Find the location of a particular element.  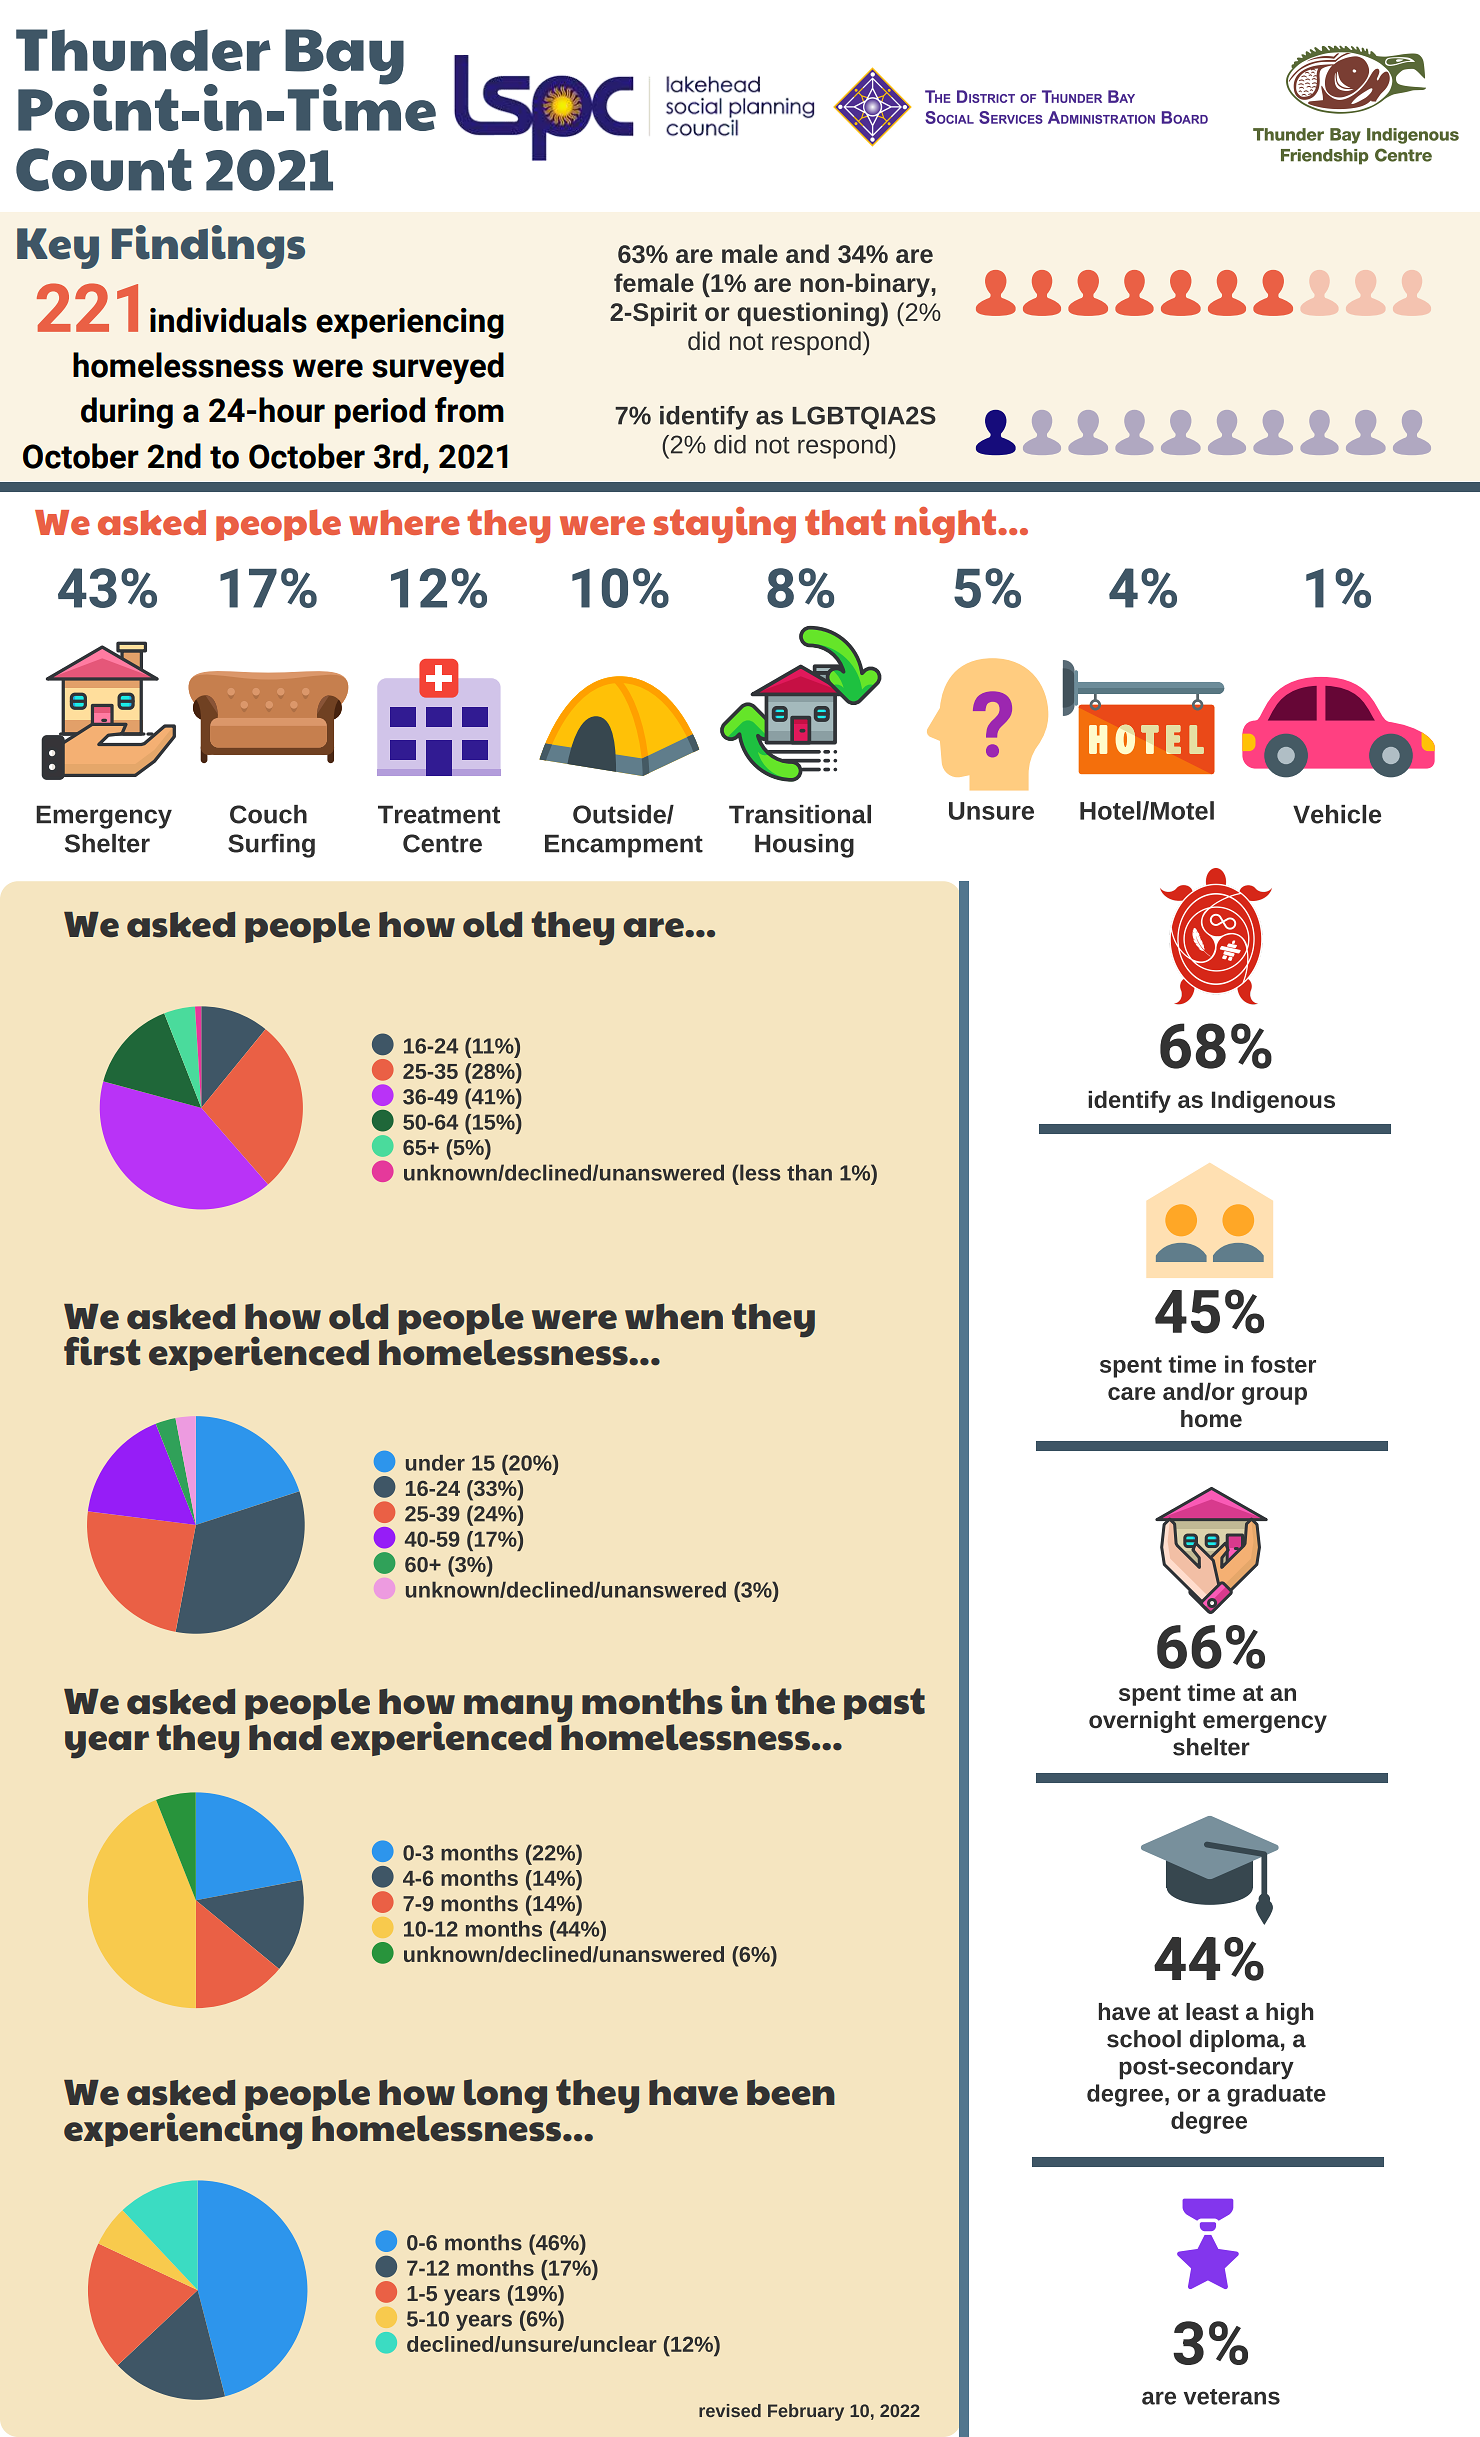

that is located at coordinates (845, 522).
